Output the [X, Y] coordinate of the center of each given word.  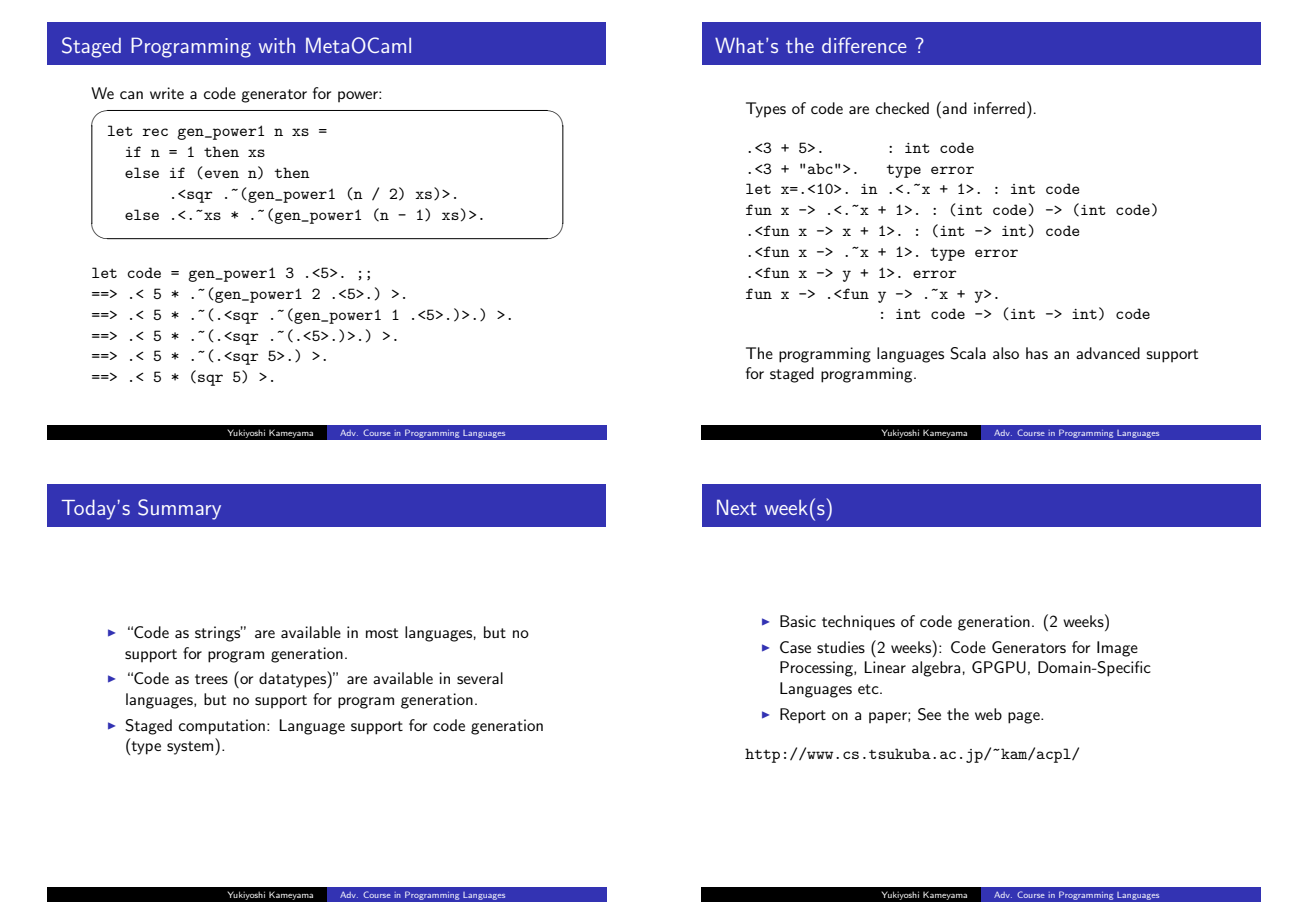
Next [737, 507]
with [277, 45]
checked [902, 108]
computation [222, 727]
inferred [999, 108]
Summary [179, 509]
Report [803, 716]
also [1006, 353]
